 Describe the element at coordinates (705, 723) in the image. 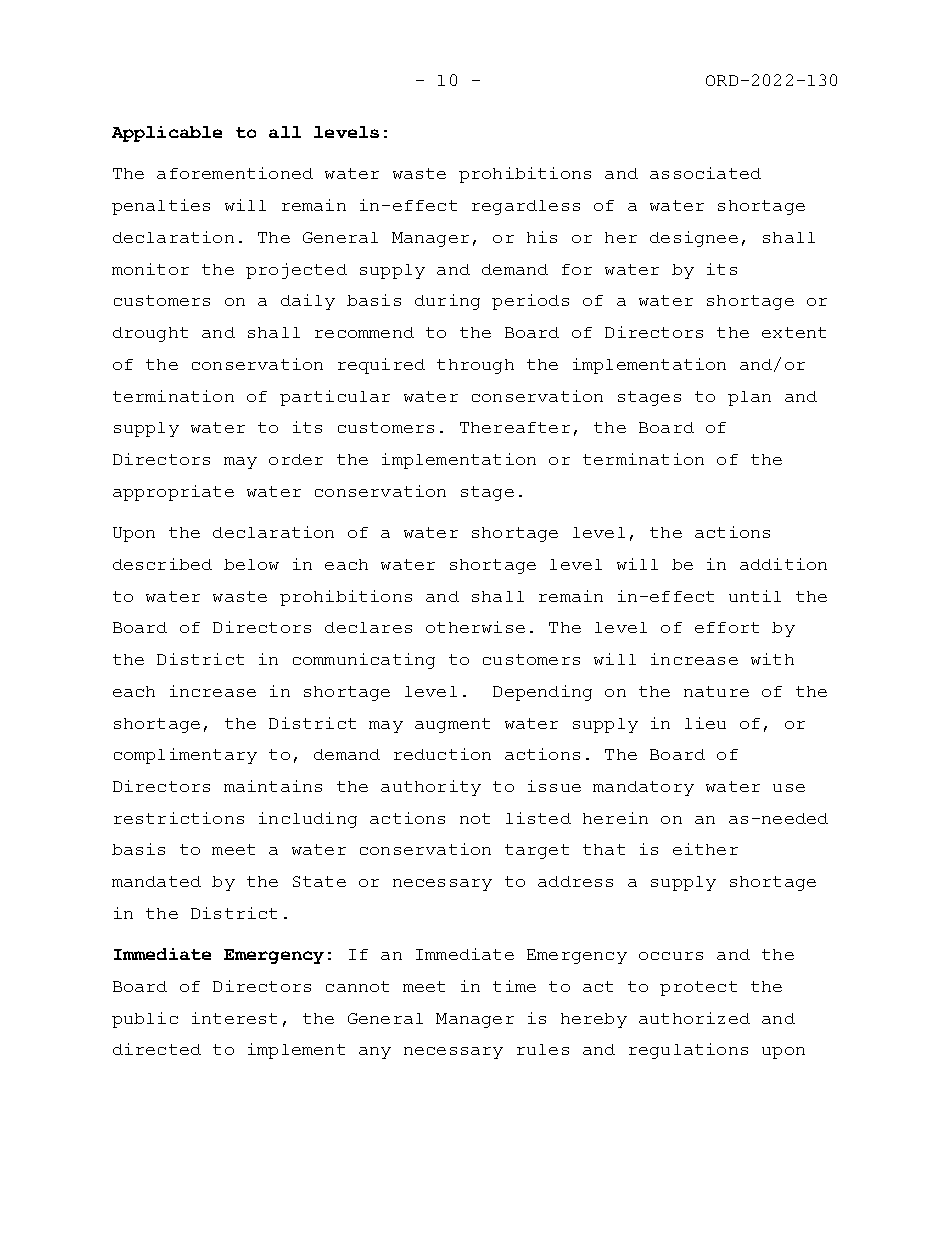

I see `lieu` at that location.
